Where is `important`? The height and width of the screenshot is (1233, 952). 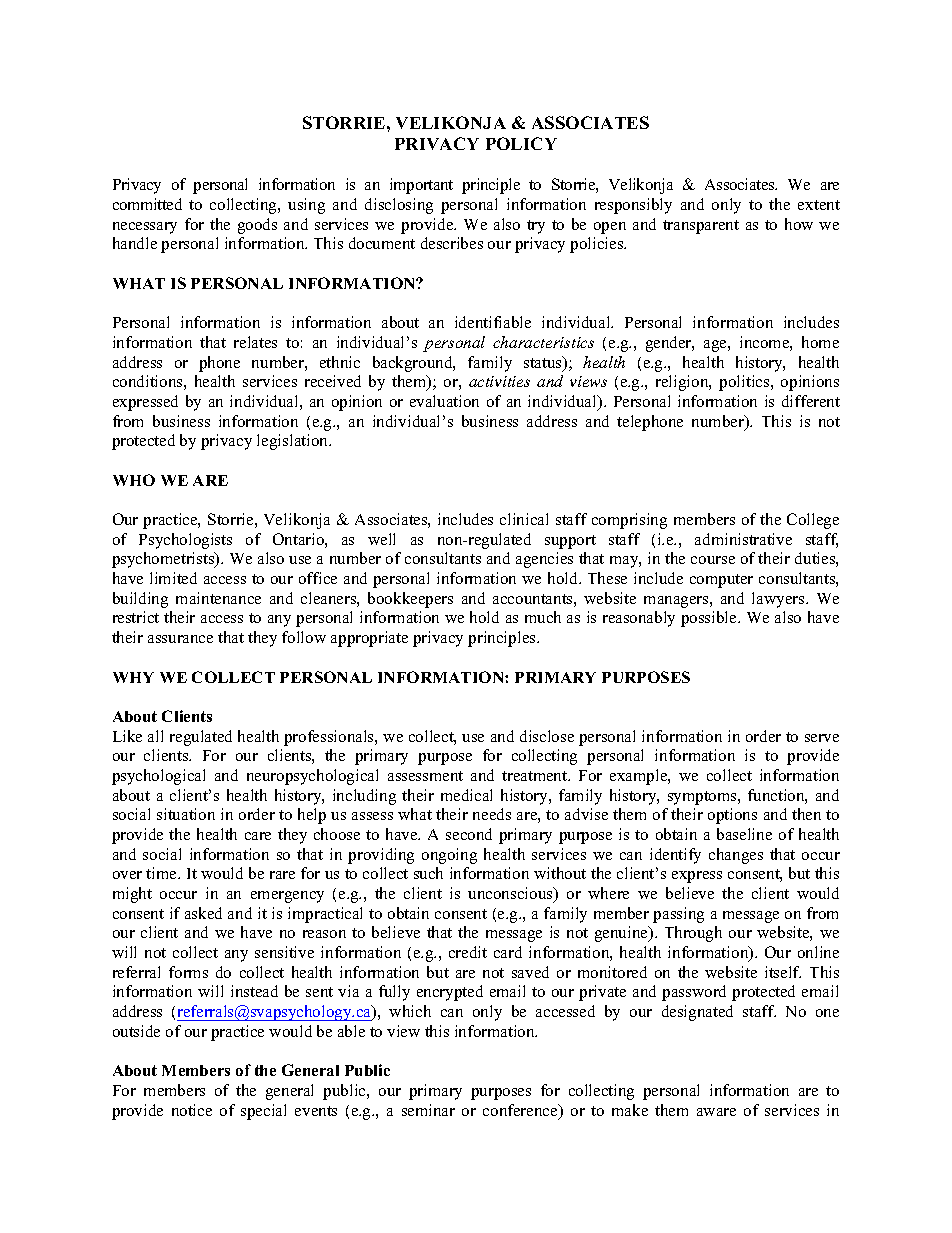
important is located at coordinates (421, 186).
